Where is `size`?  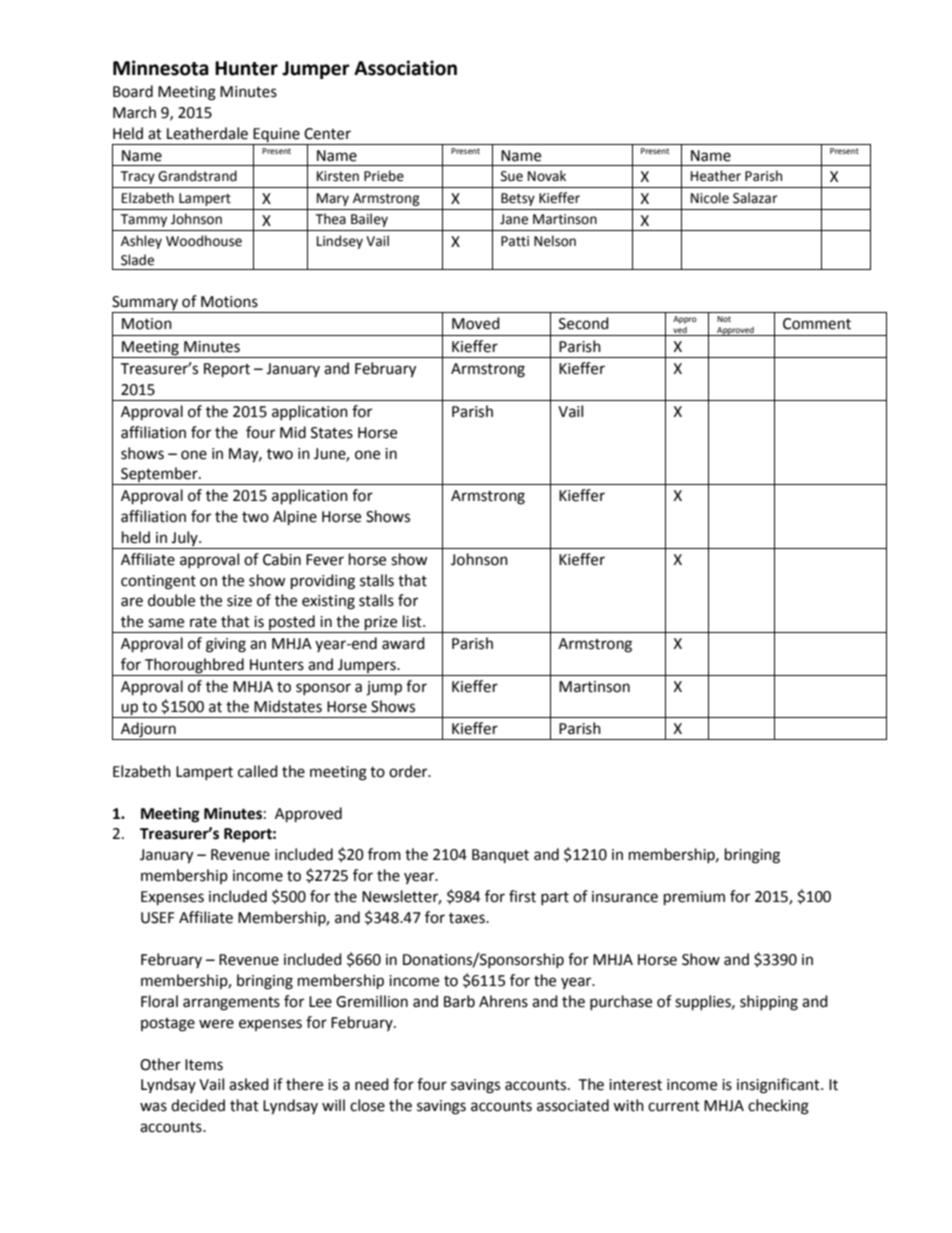
size is located at coordinates (239, 601).
